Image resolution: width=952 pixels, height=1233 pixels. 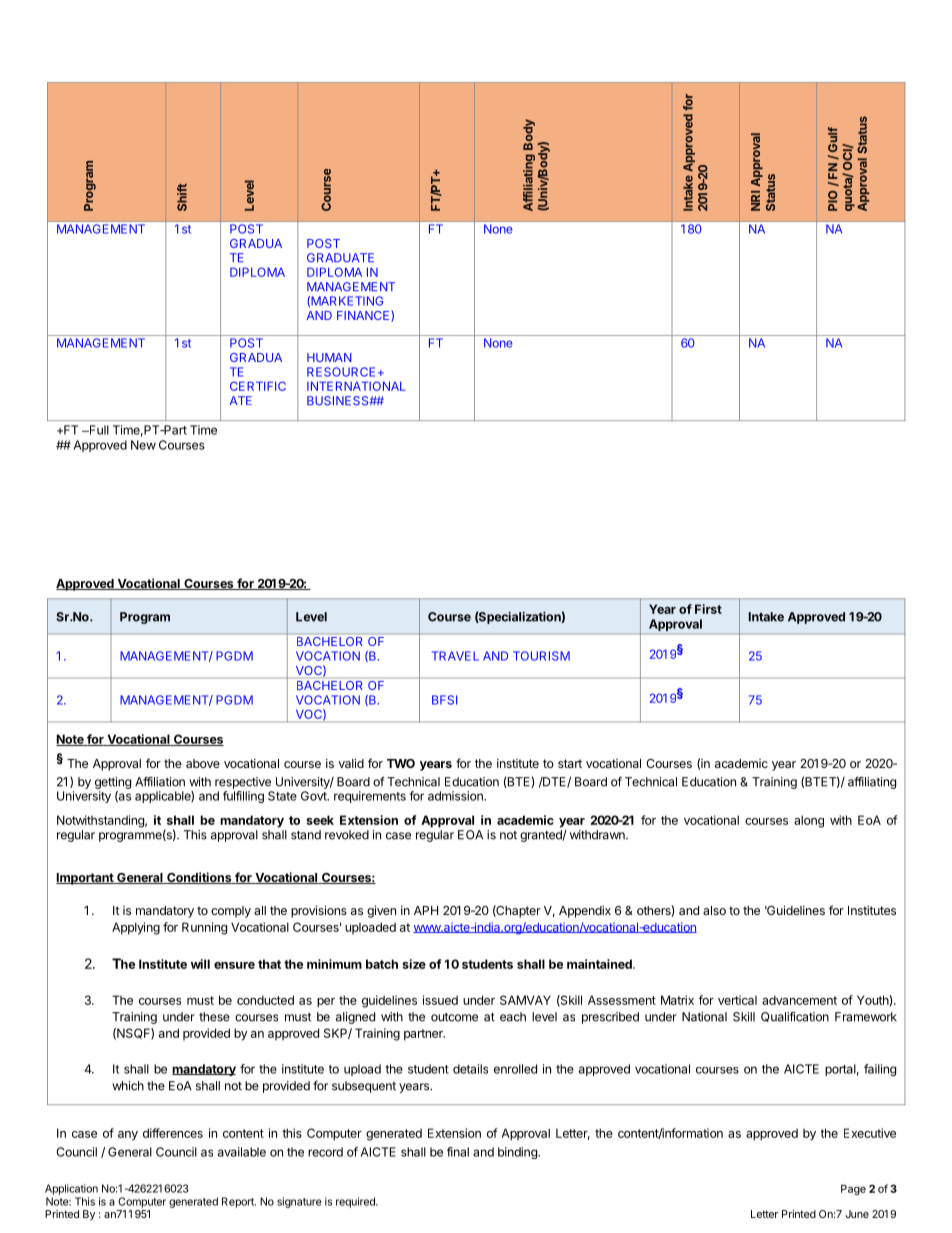 I want to click on Report, so click(x=239, y=1202).
